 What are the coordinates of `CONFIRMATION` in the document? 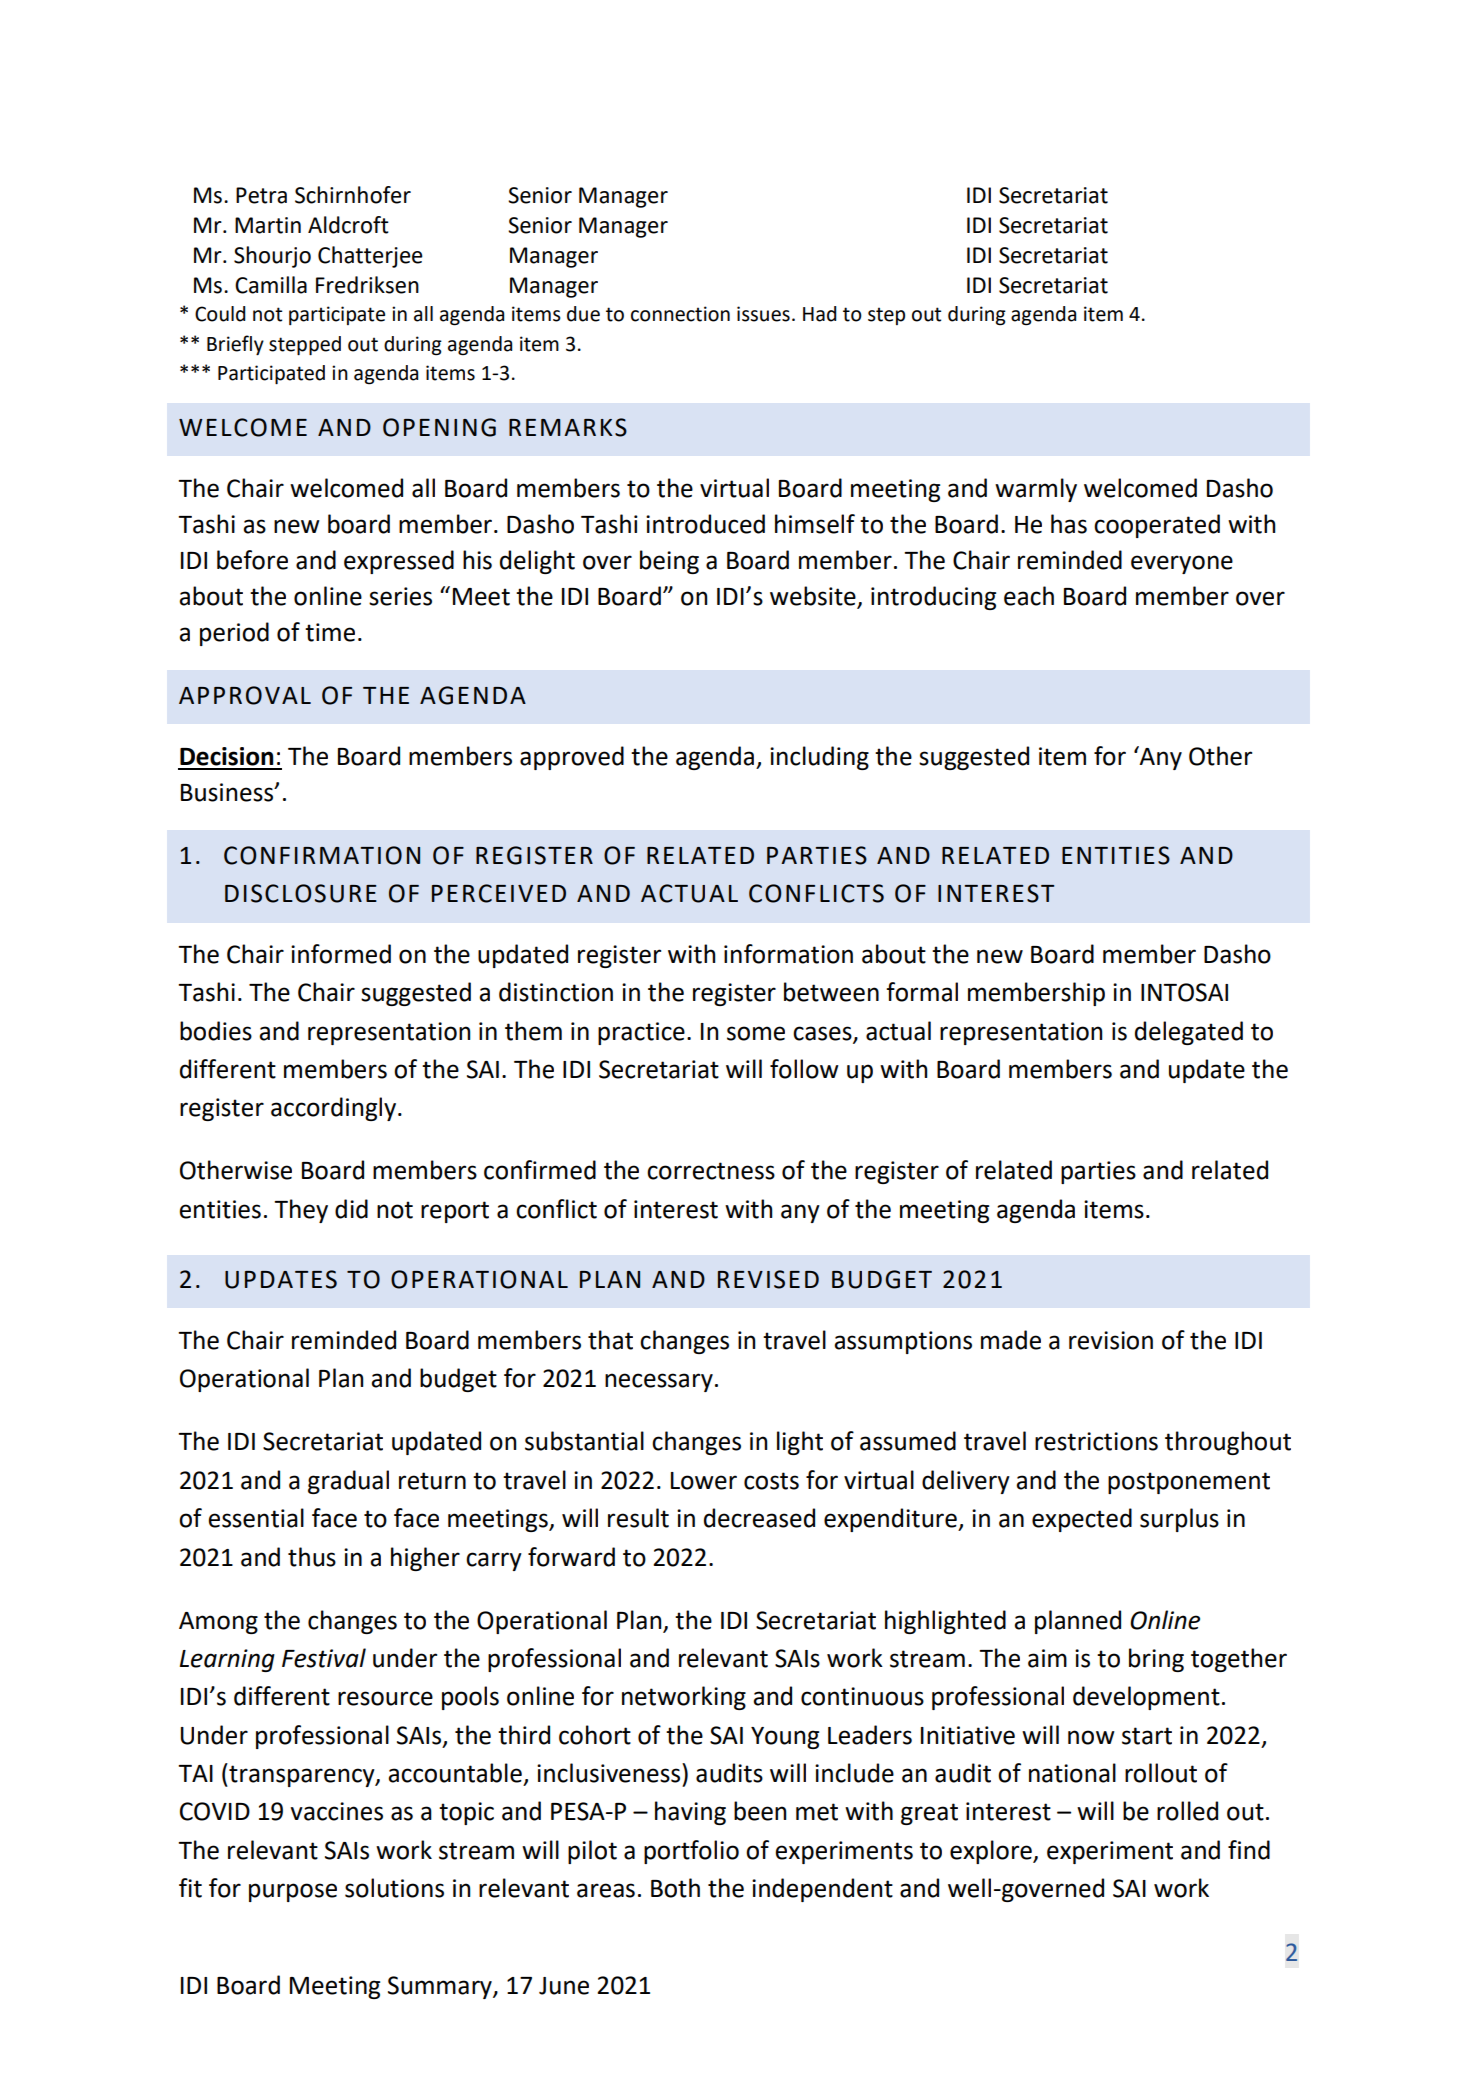 It's located at (322, 855).
